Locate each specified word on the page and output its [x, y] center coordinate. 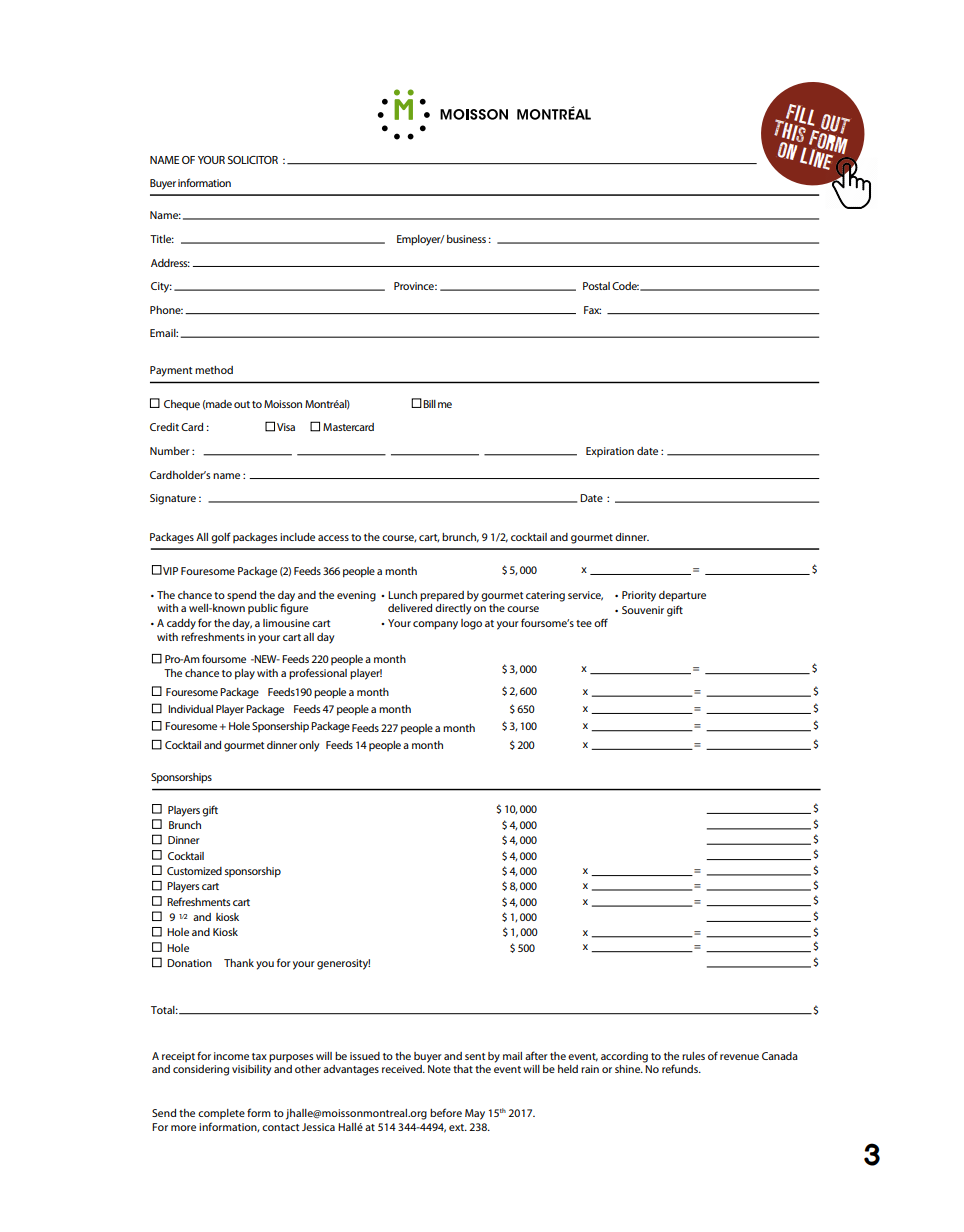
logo [471, 624]
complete [221, 1114]
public [263, 609]
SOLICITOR [253, 160]
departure [682, 596]
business [466, 239]
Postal [596, 286]
